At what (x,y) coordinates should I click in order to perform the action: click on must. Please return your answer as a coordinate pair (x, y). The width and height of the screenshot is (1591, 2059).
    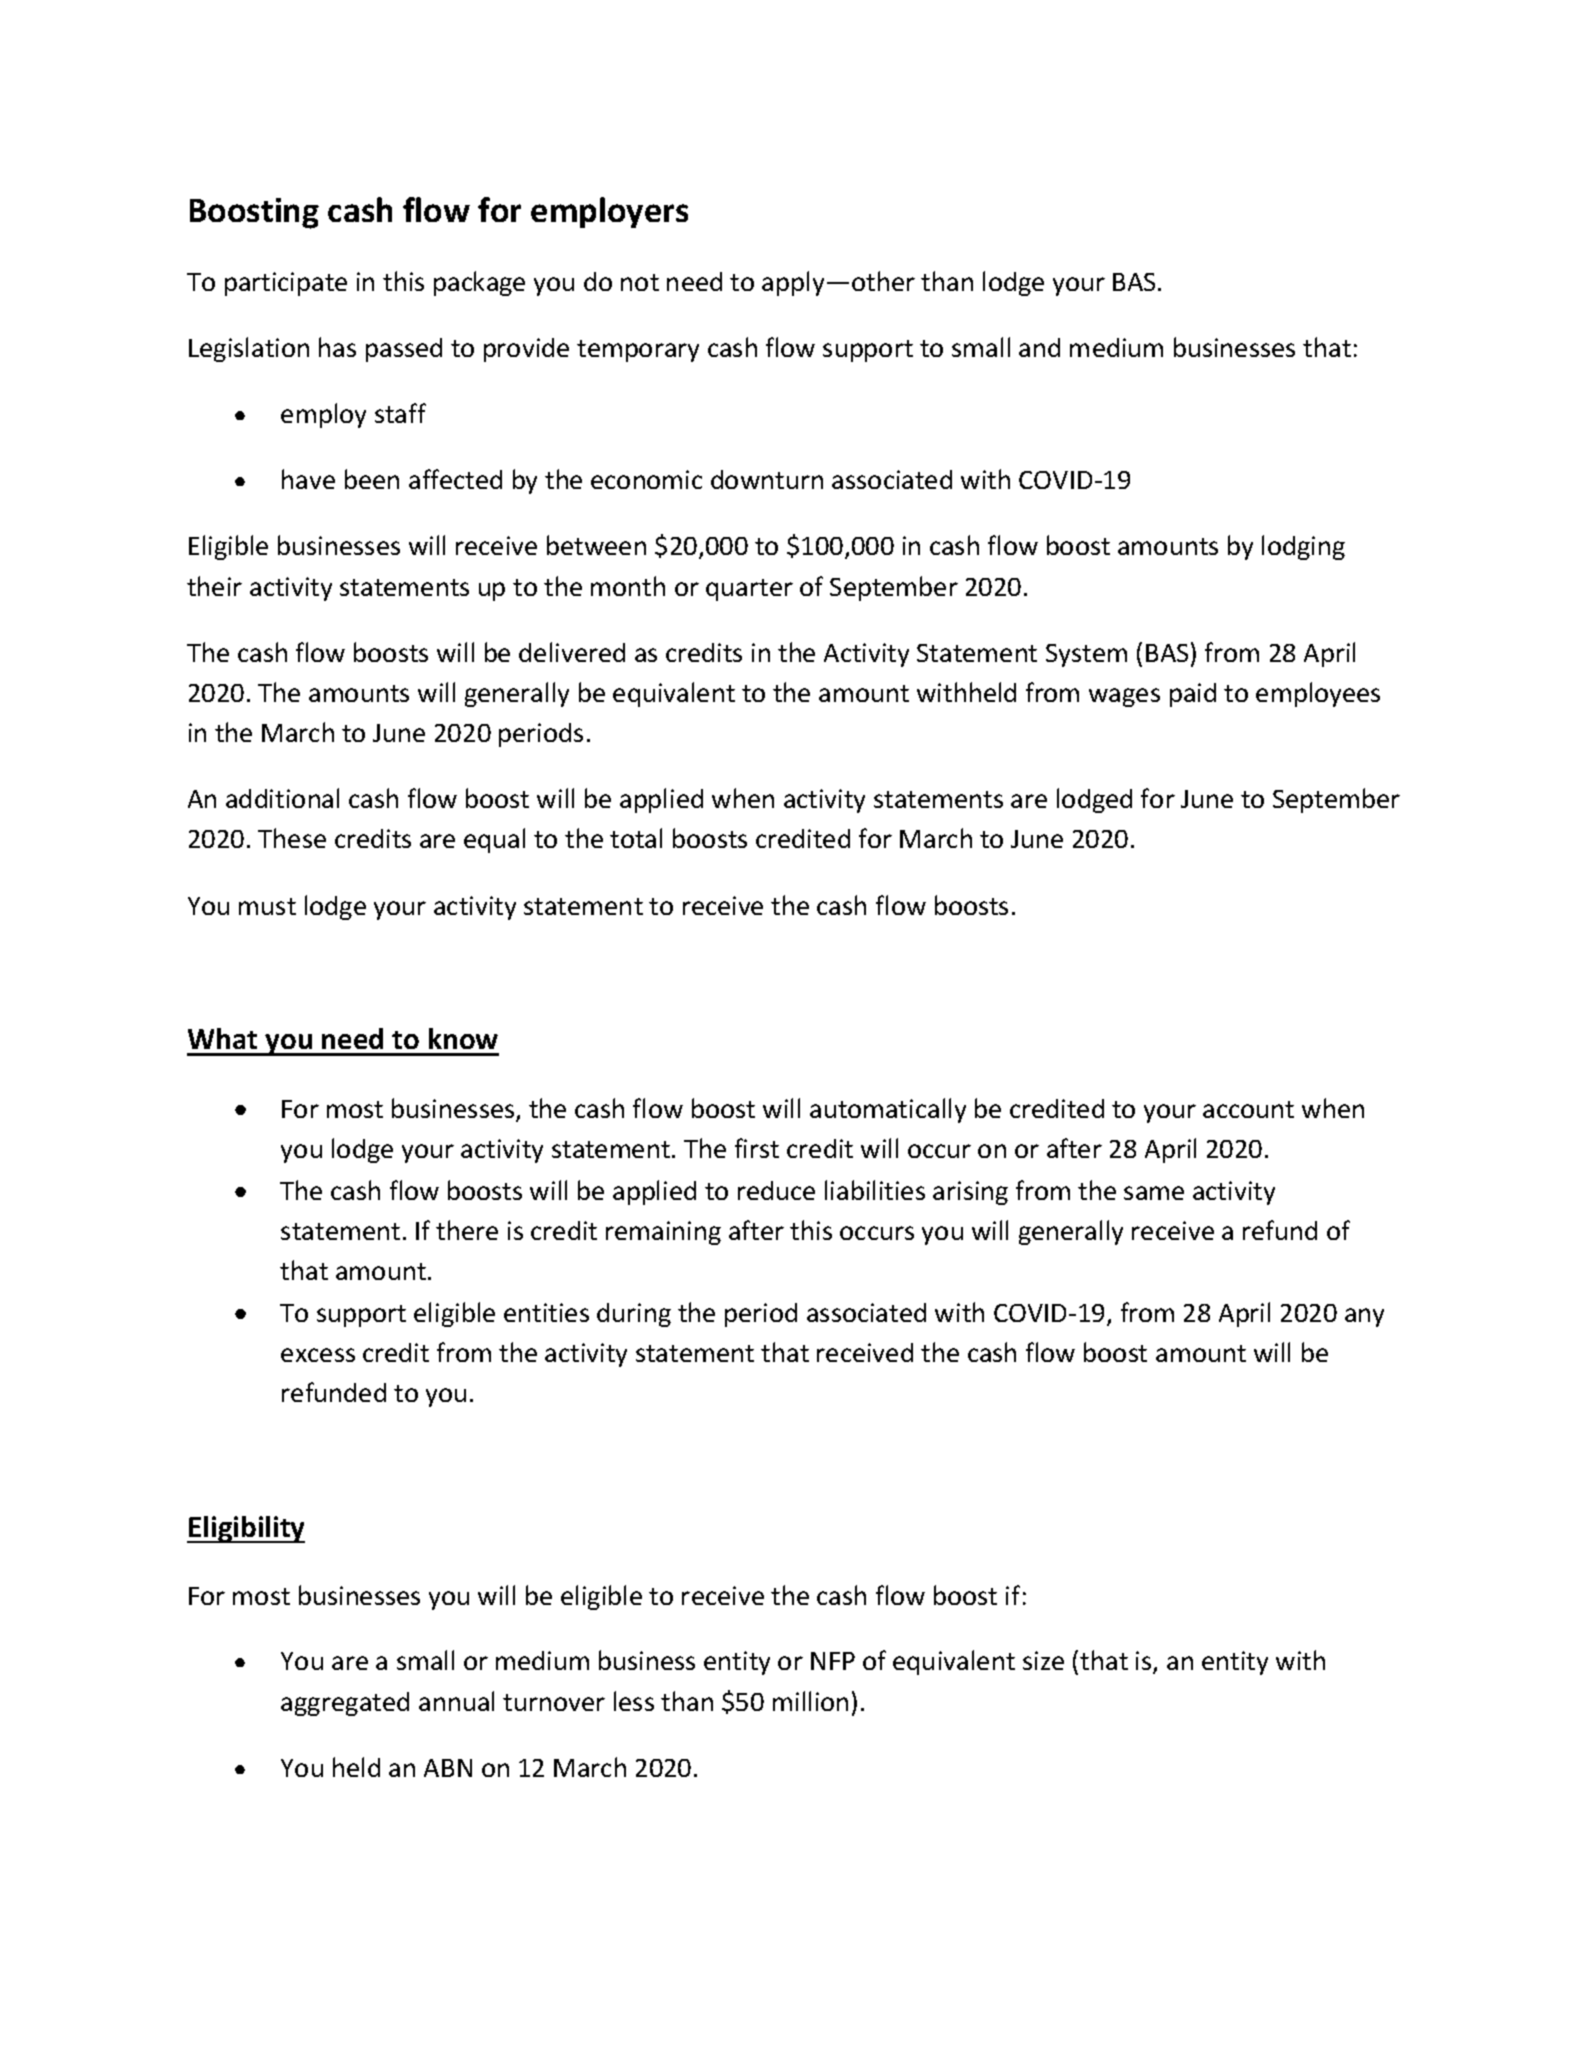
    Looking at the image, I should click on (267, 906).
